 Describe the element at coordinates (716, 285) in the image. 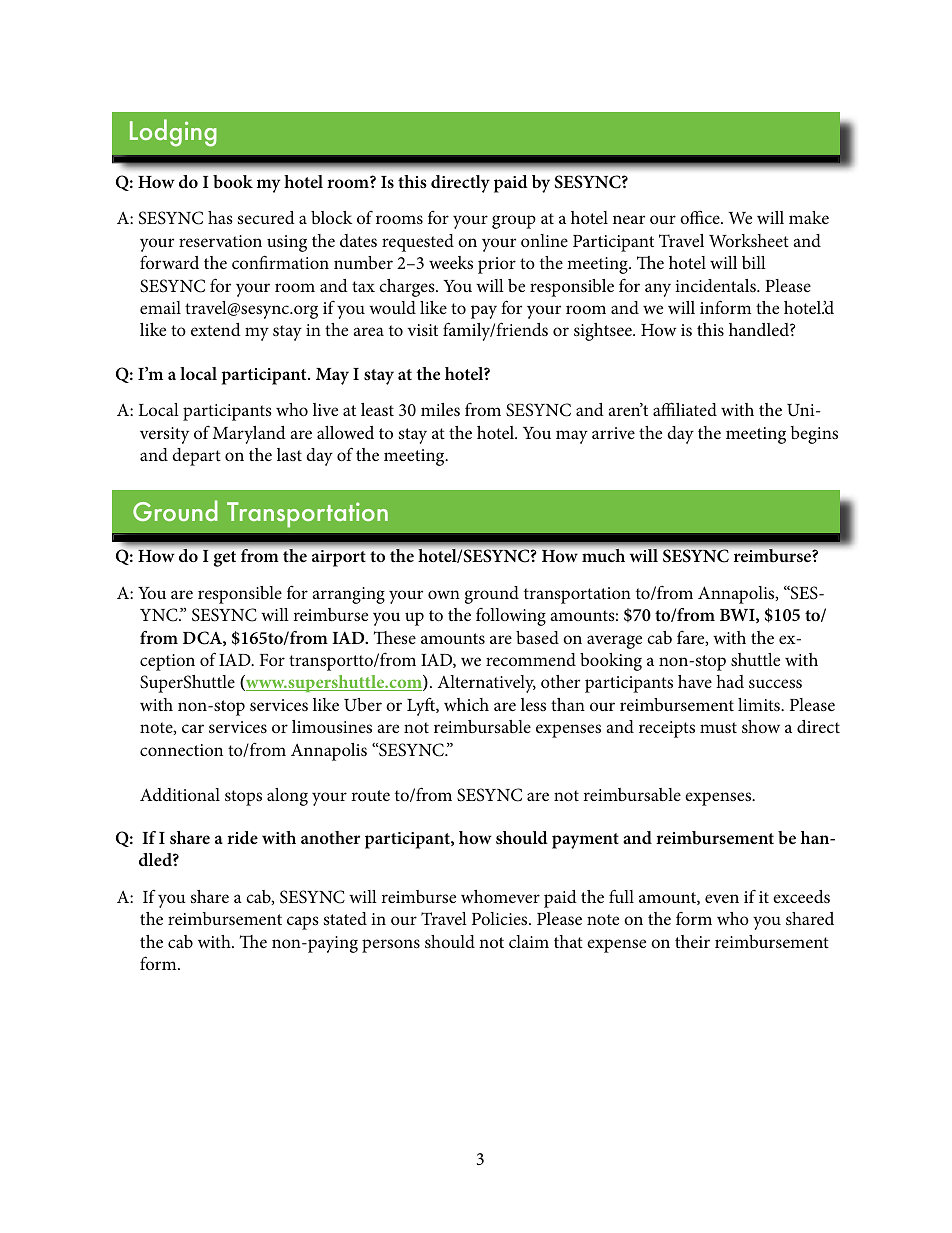

I see `incidentals` at that location.
